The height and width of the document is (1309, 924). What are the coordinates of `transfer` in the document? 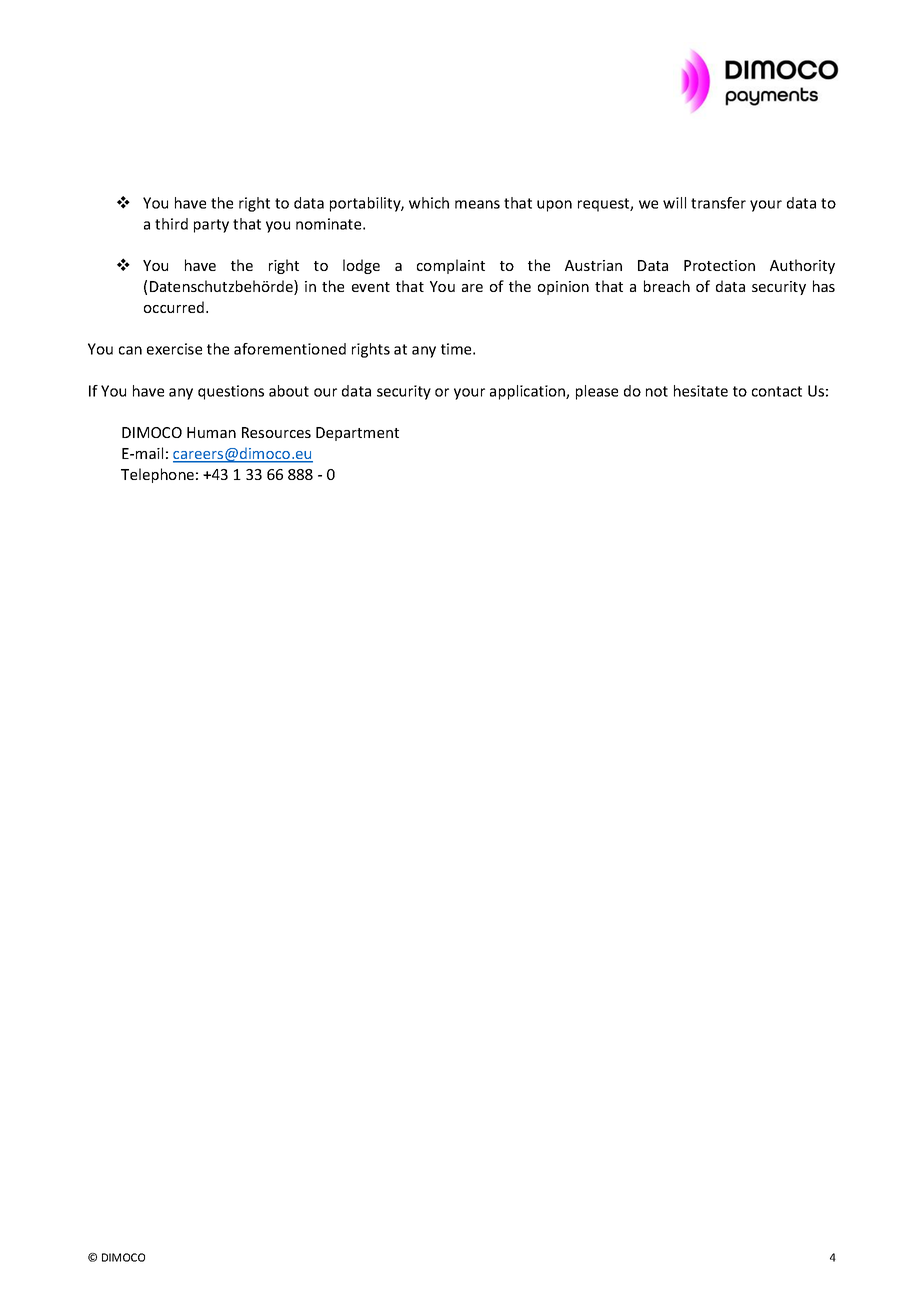 It's located at (718, 203).
